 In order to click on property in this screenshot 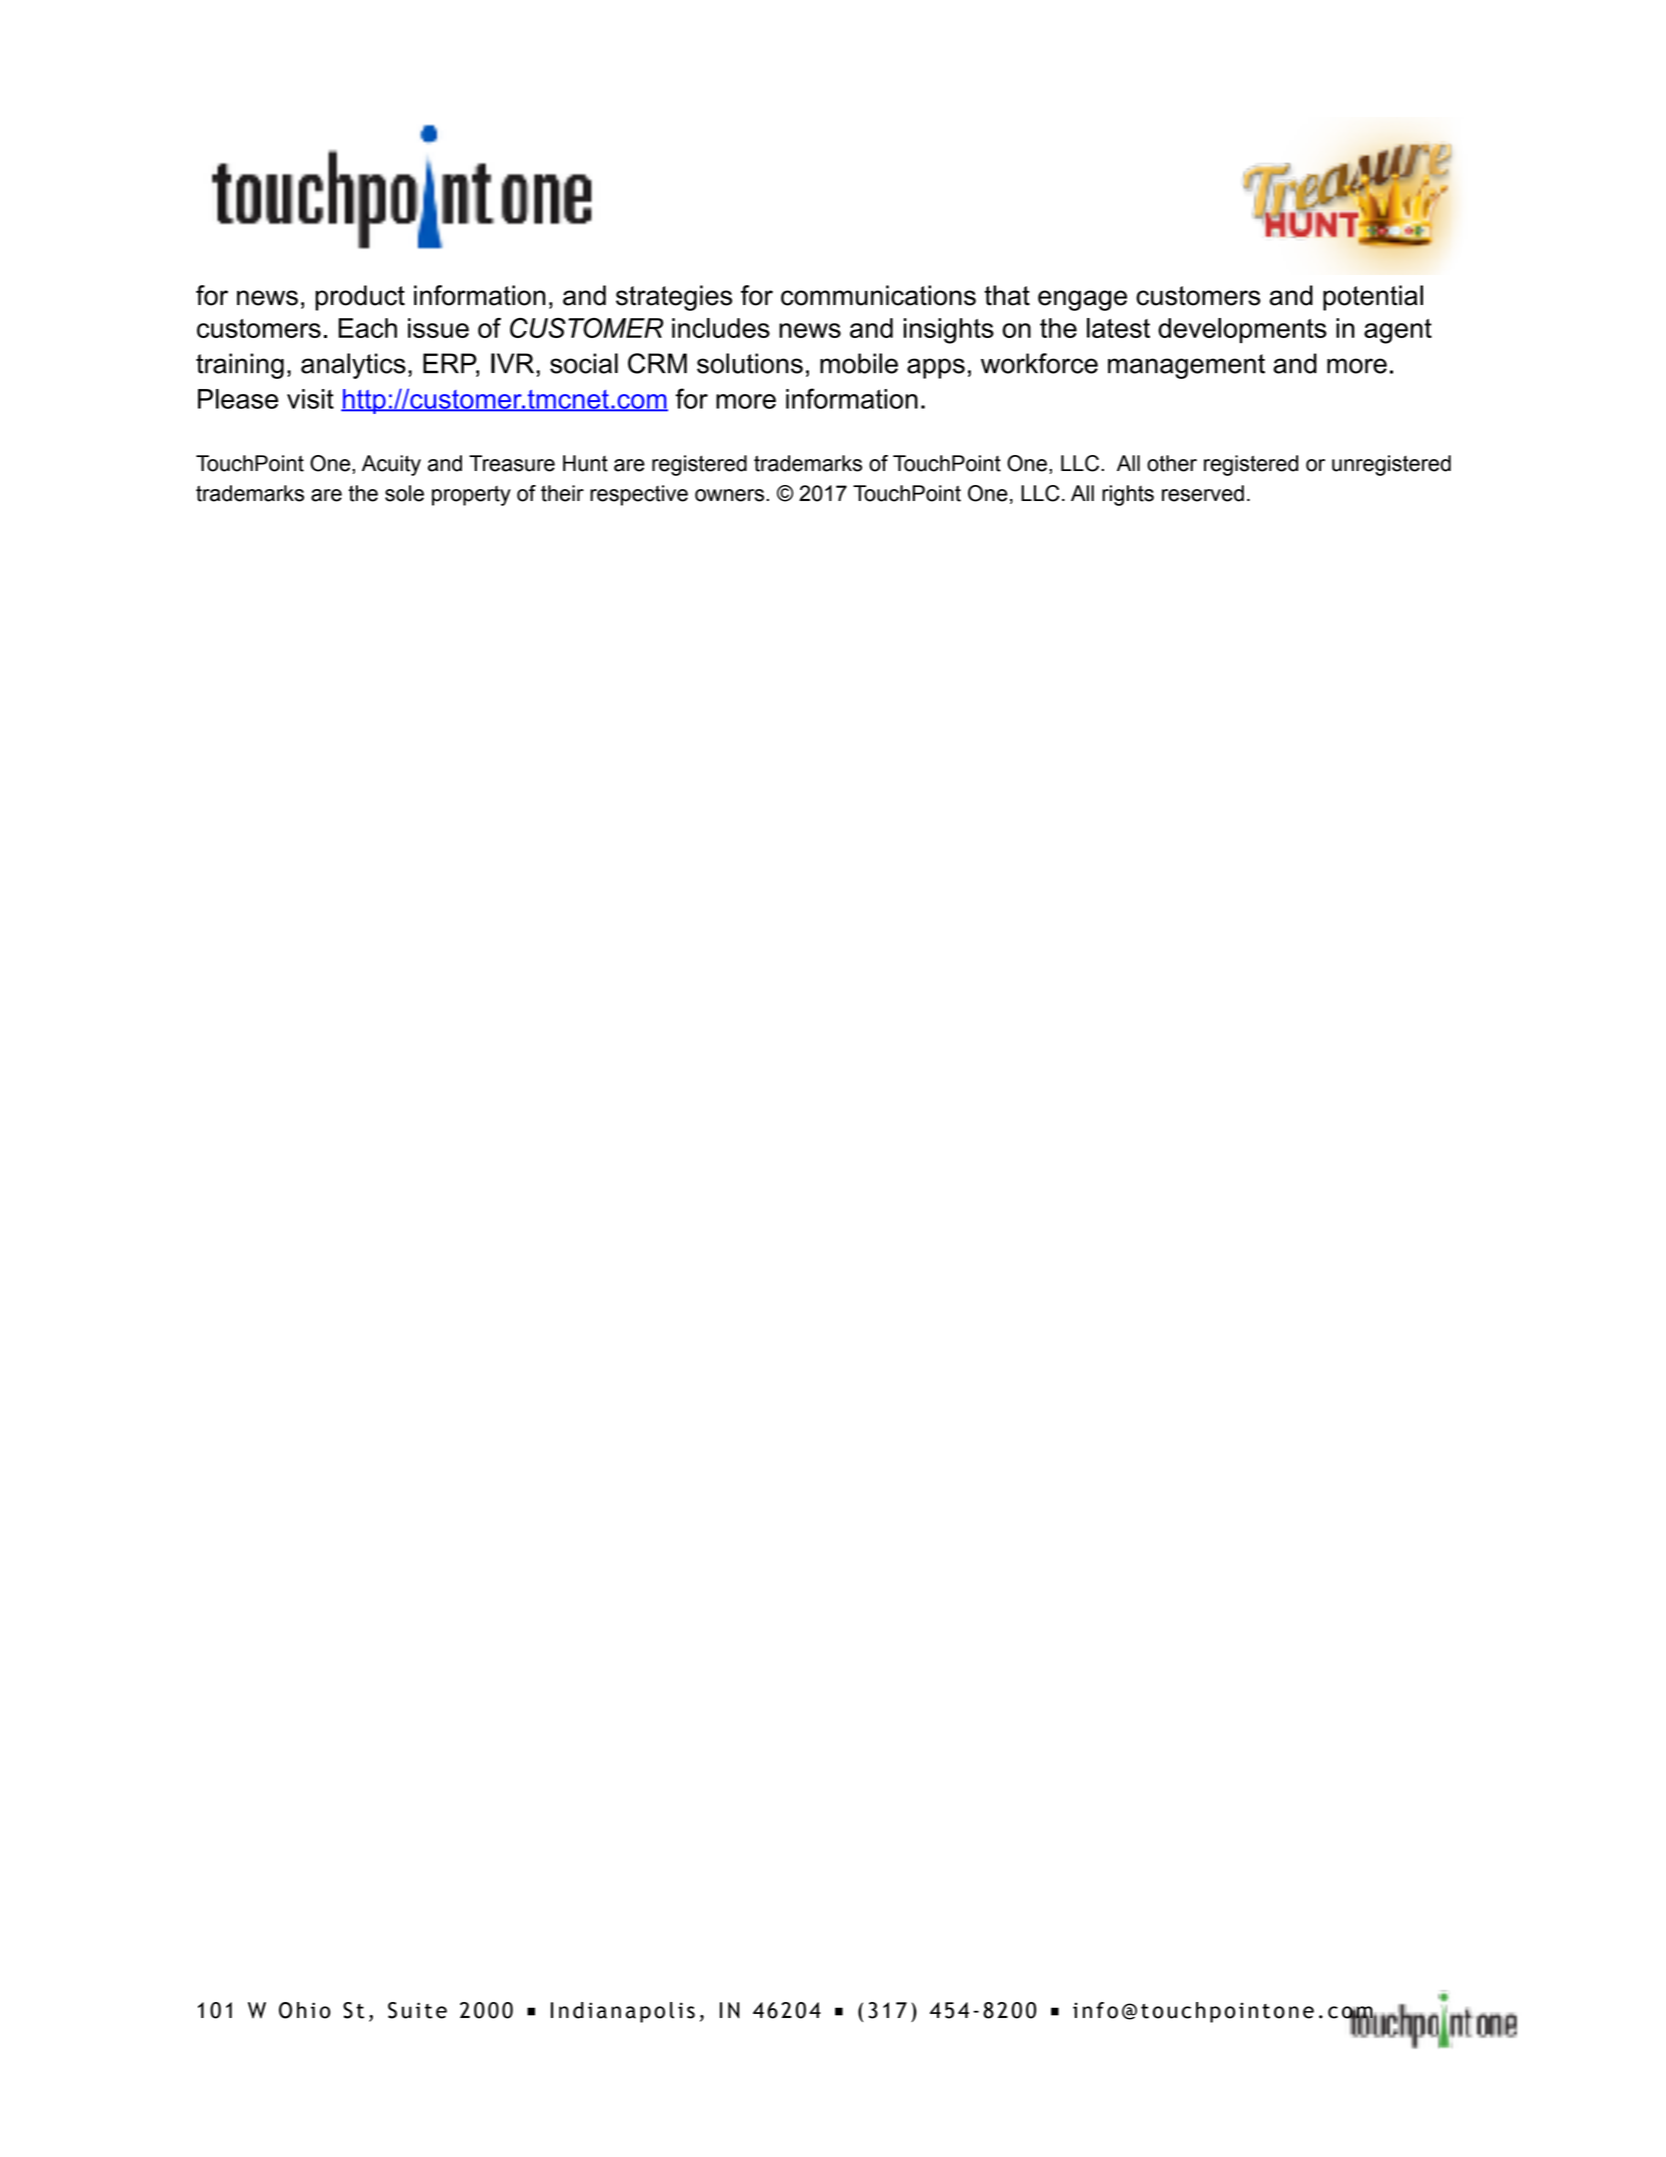, I will do `click(471, 496)`.
